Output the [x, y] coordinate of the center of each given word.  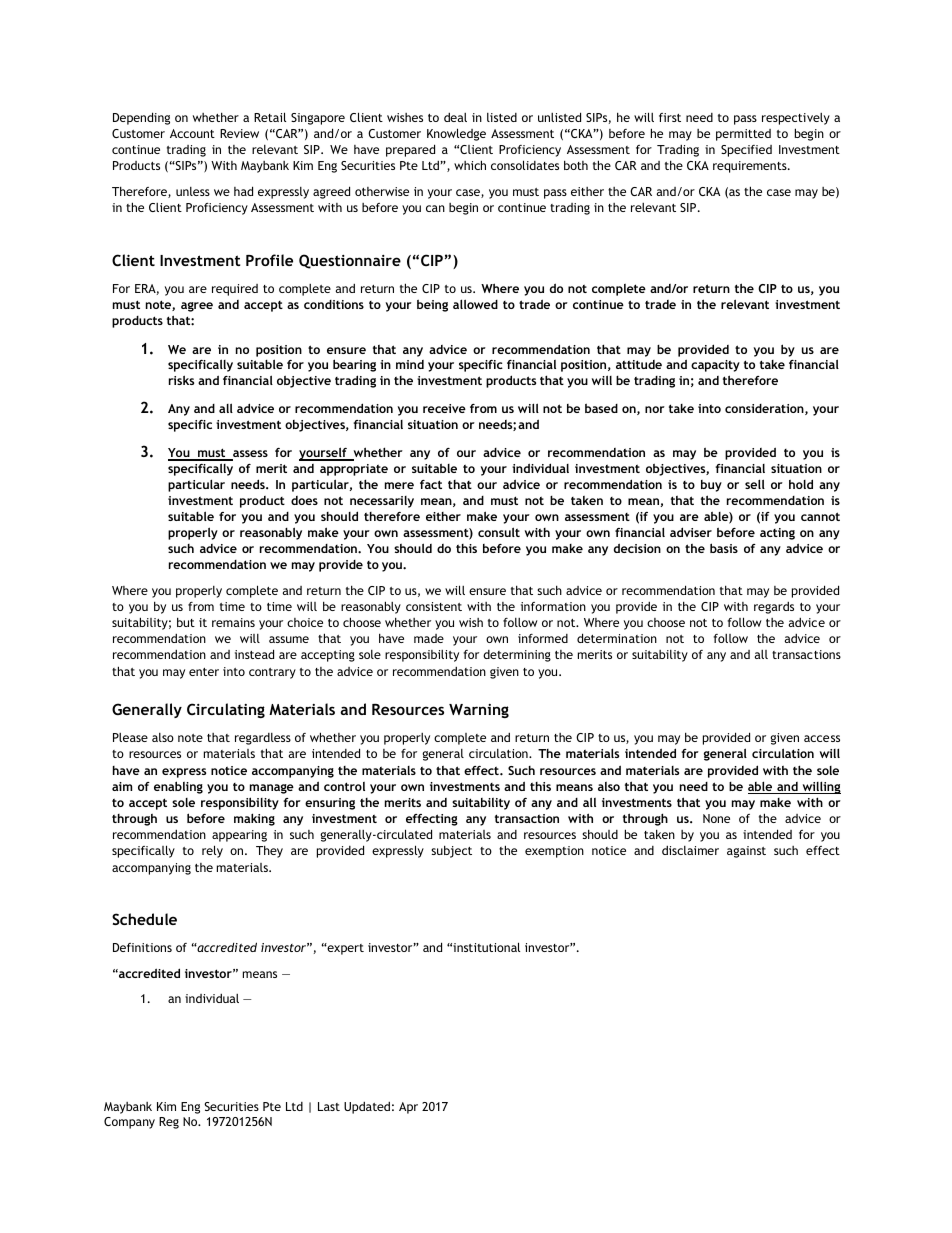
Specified [746, 151]
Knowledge [456, 134]
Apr [408, 1108]
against [746, 852]
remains [233, 622]
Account [192, 133]
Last [329, 1106]
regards [774, 607]
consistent [434, 606]
